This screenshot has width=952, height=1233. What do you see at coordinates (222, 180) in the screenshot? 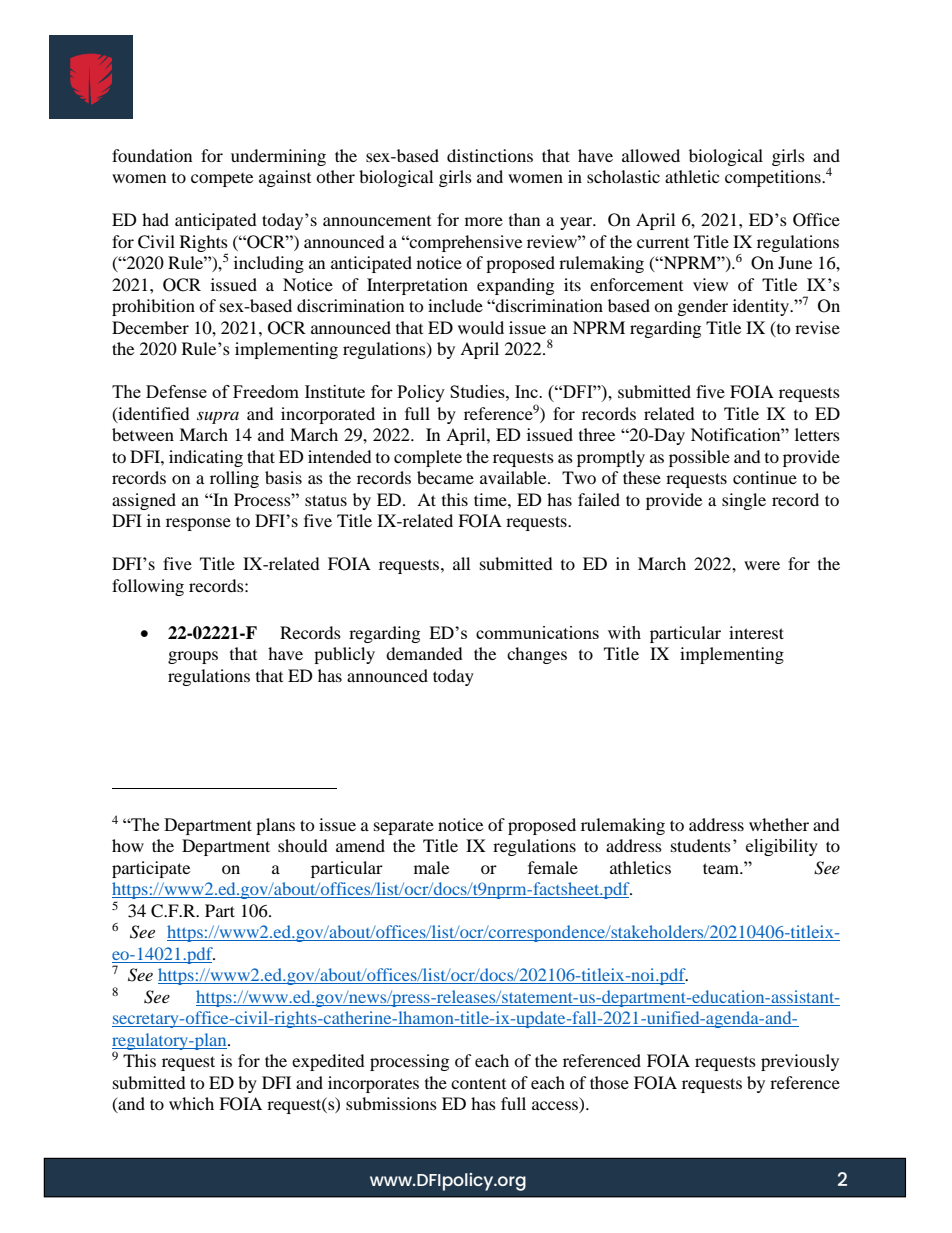
I see `compete` at bounding box center [222, 180].
